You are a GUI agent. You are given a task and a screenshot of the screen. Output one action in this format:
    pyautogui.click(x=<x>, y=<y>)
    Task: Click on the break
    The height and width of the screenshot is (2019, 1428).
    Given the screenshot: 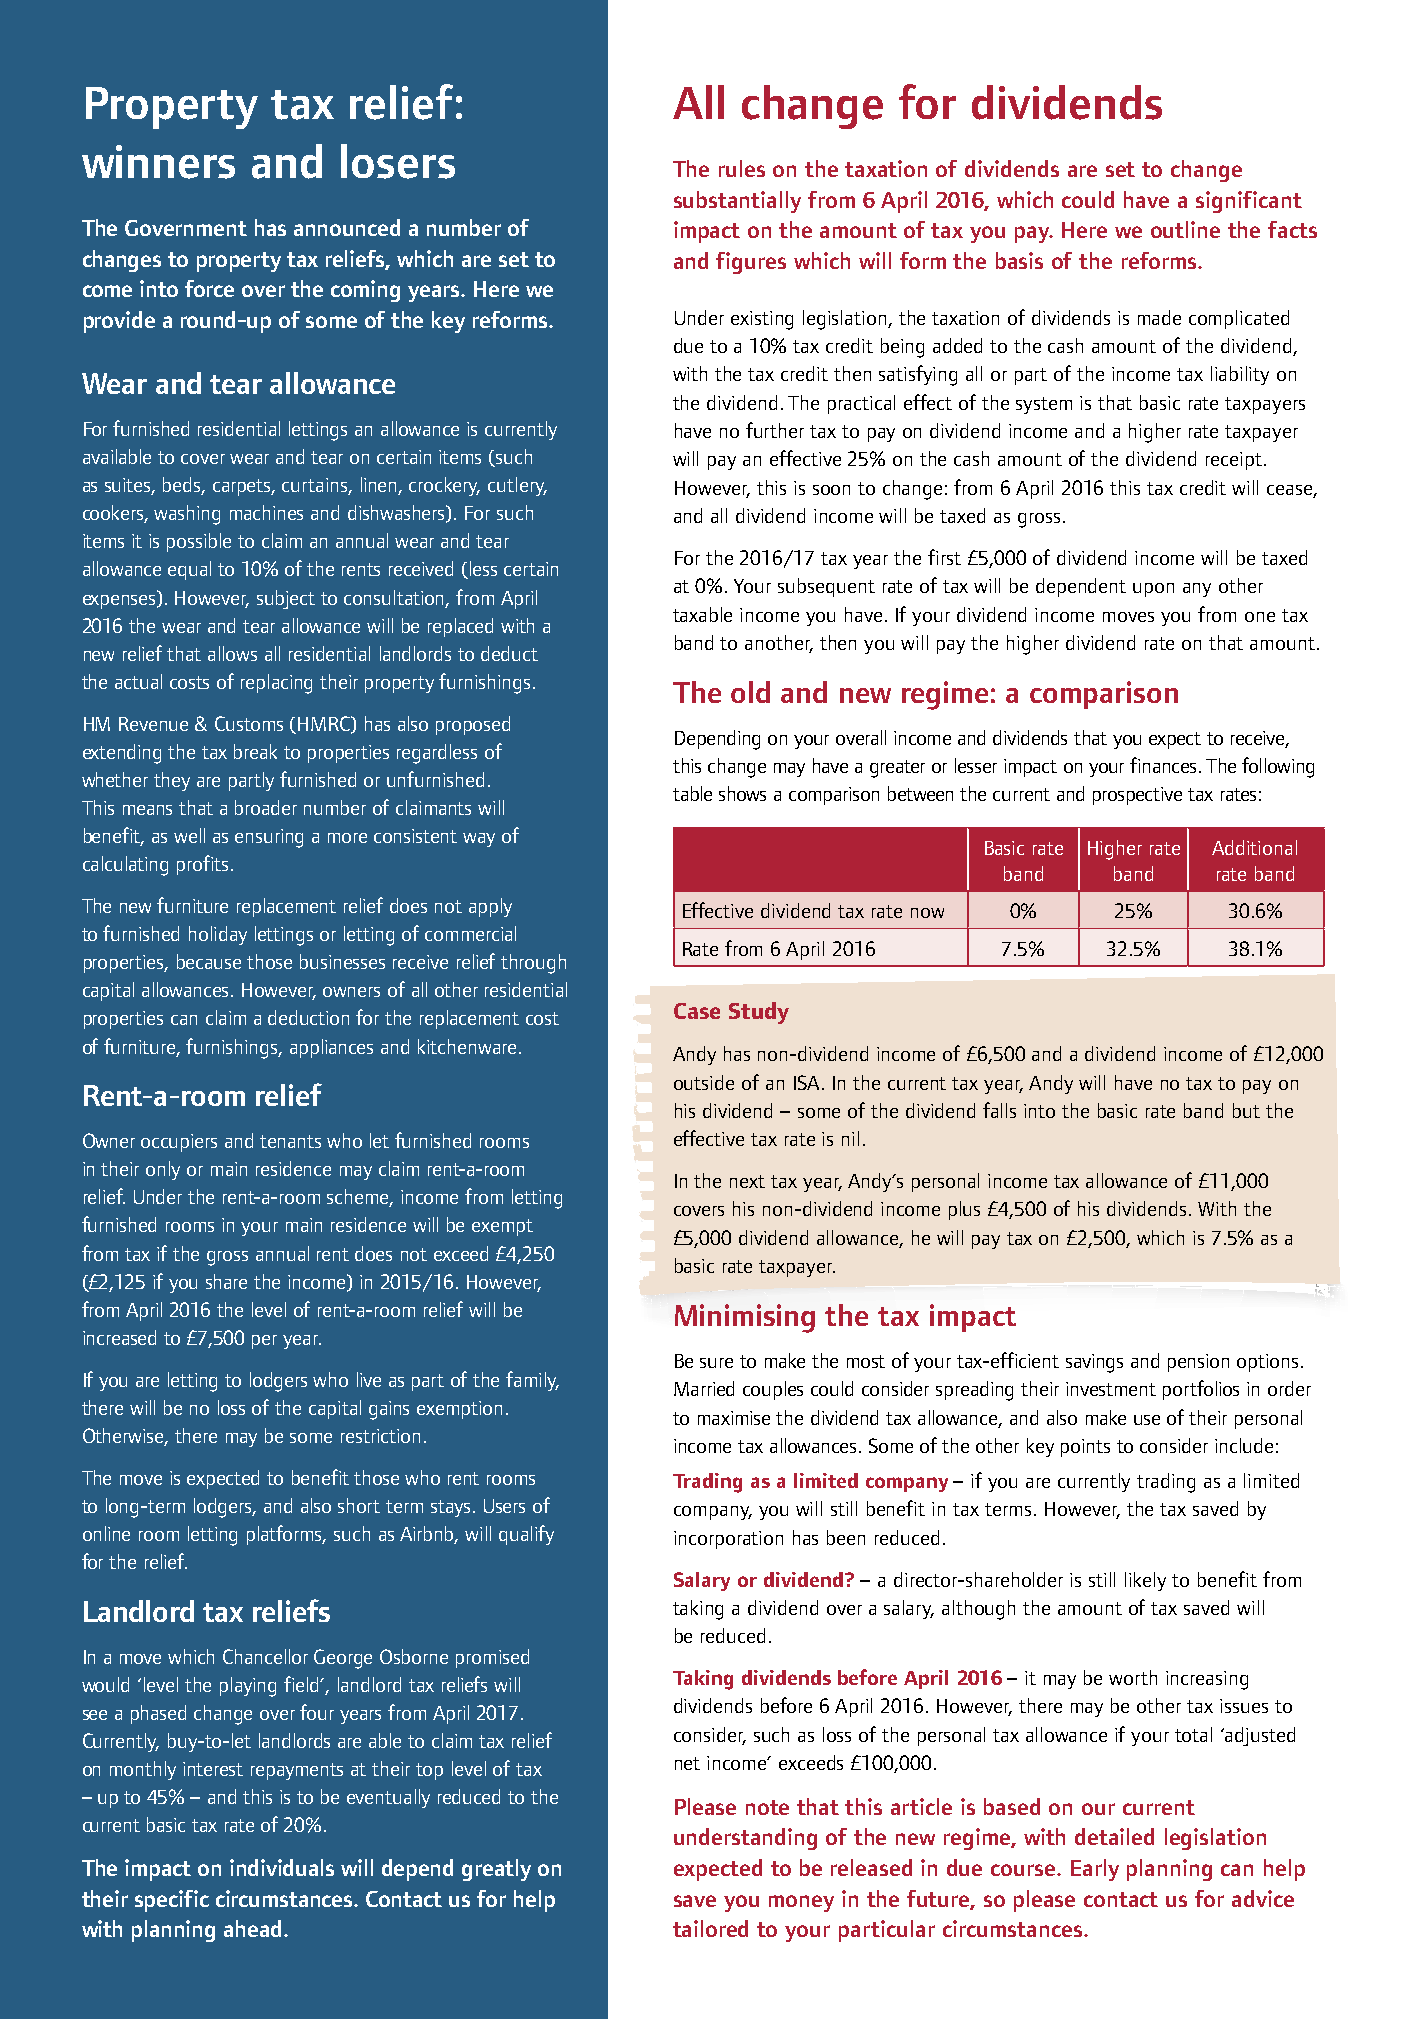 What is the action you would take?
    pyautogui.click(x=255, y=751)
